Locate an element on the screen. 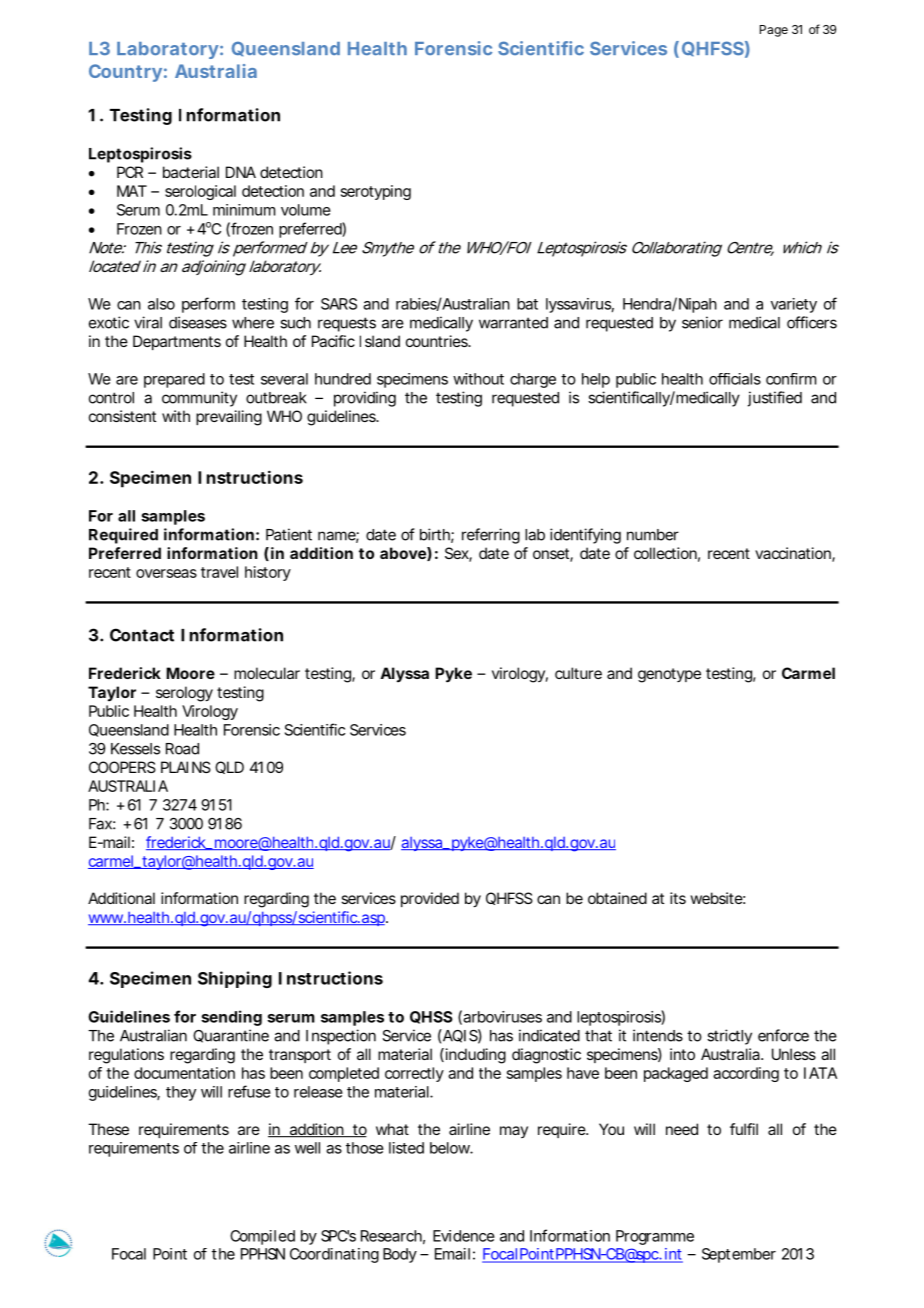 The width and height of the screenshot is (924, 1308). Evidence is located at coordinates (464, 1236).
